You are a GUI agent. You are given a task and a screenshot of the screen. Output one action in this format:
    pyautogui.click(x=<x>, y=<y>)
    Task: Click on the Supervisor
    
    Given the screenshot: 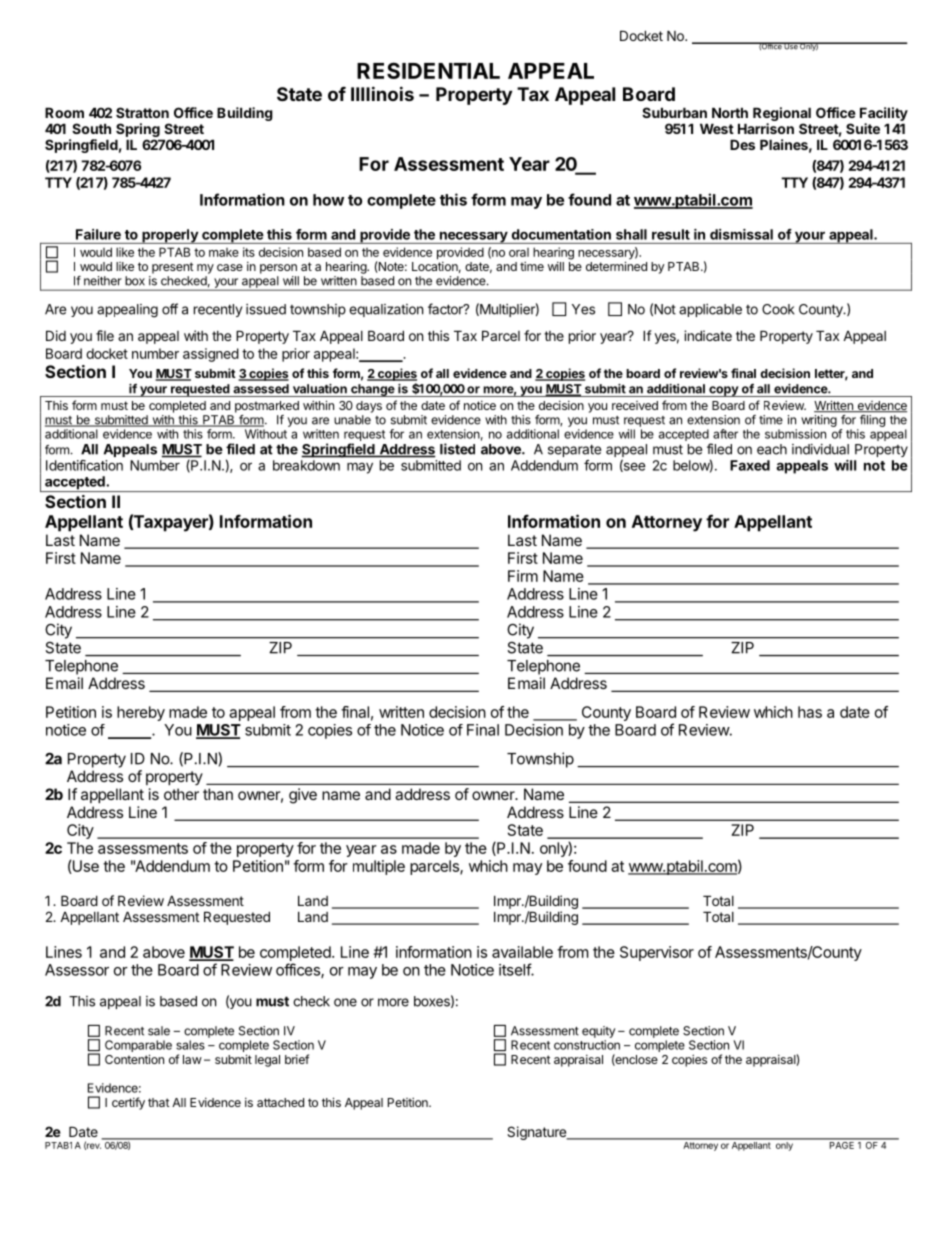 What is the action you would take?
    pyautogui.click(x=657, y=953)
